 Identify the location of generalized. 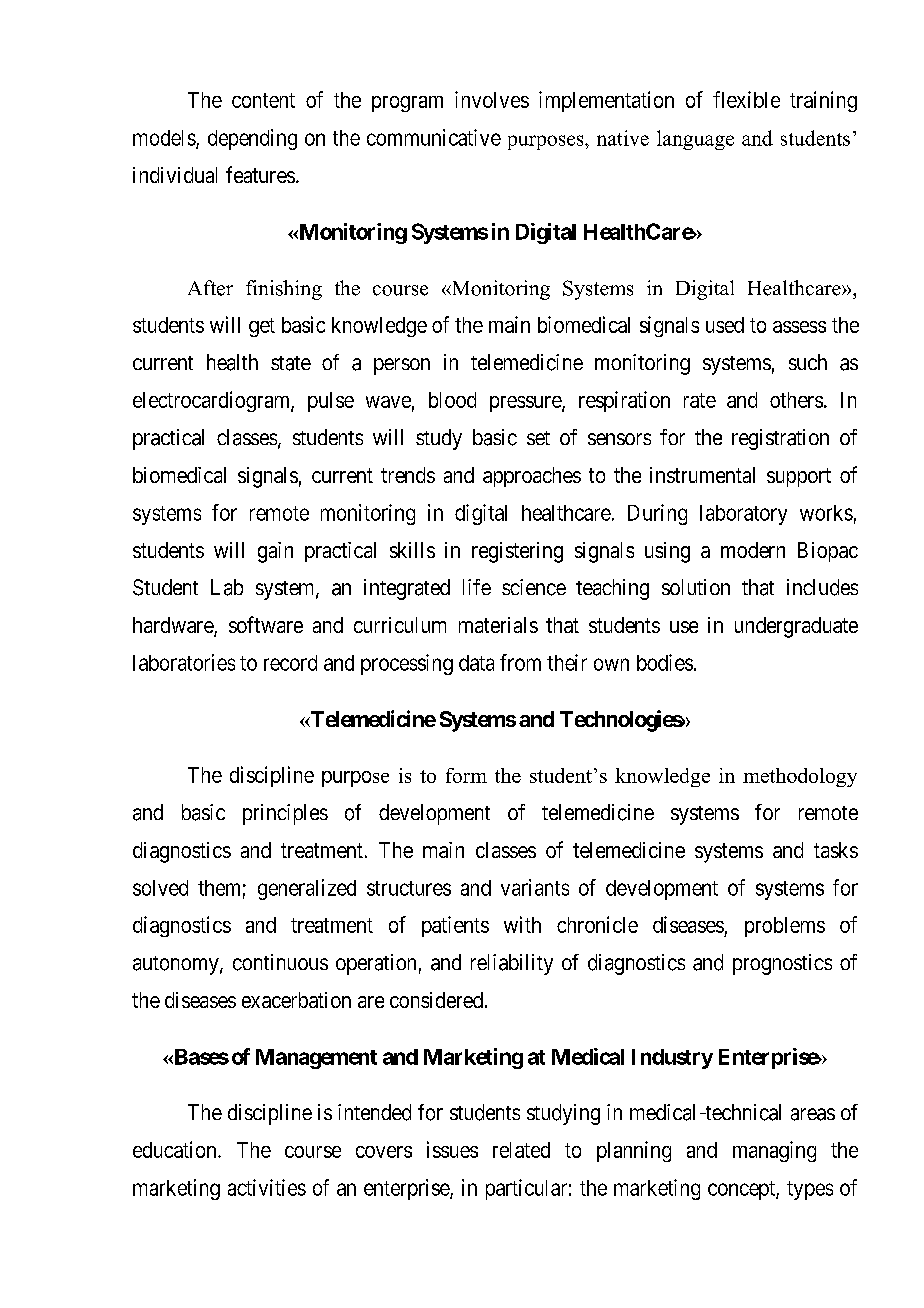
(307, 889).
